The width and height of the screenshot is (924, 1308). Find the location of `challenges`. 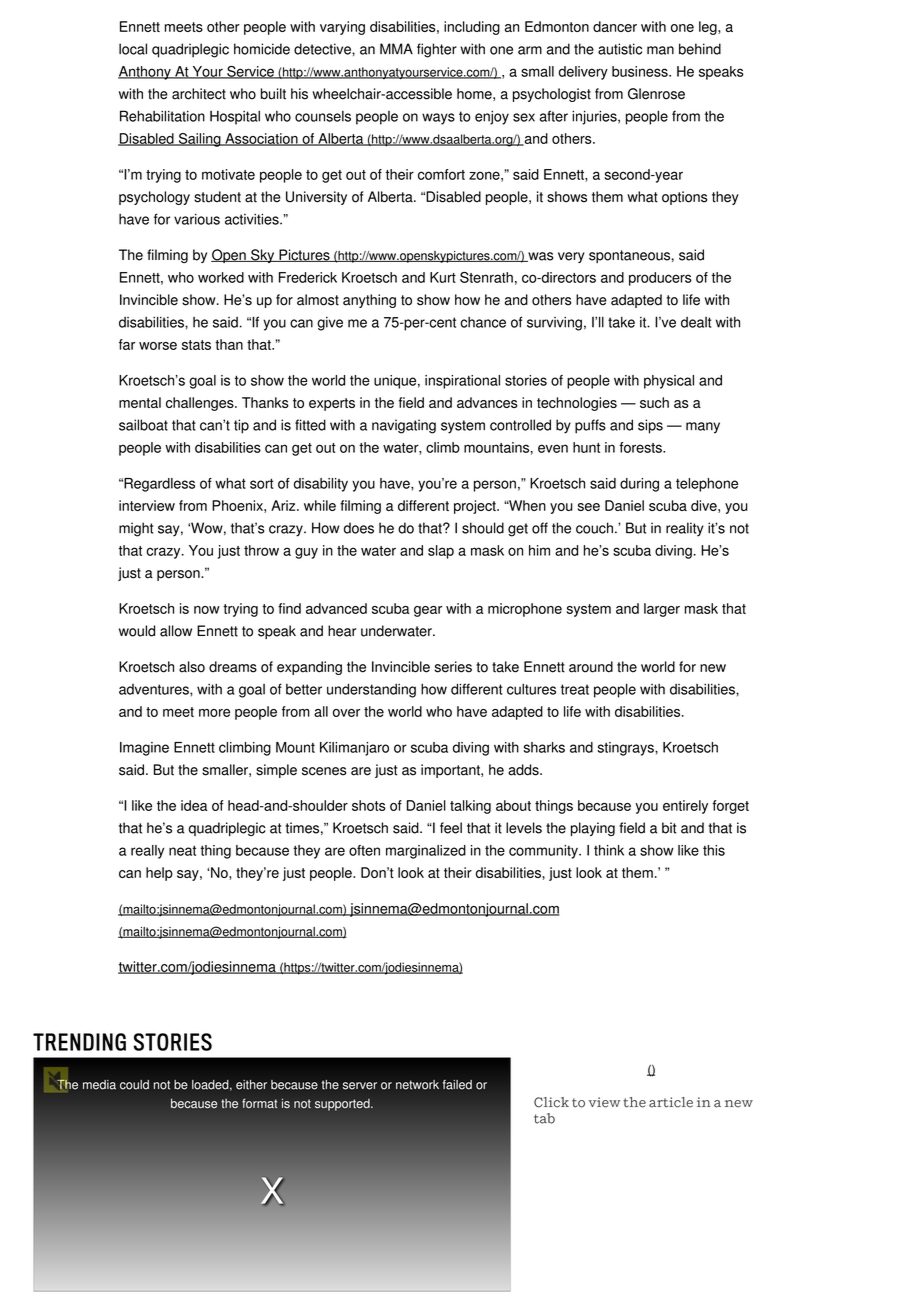

challenges is located at coordinates (201, 404).
